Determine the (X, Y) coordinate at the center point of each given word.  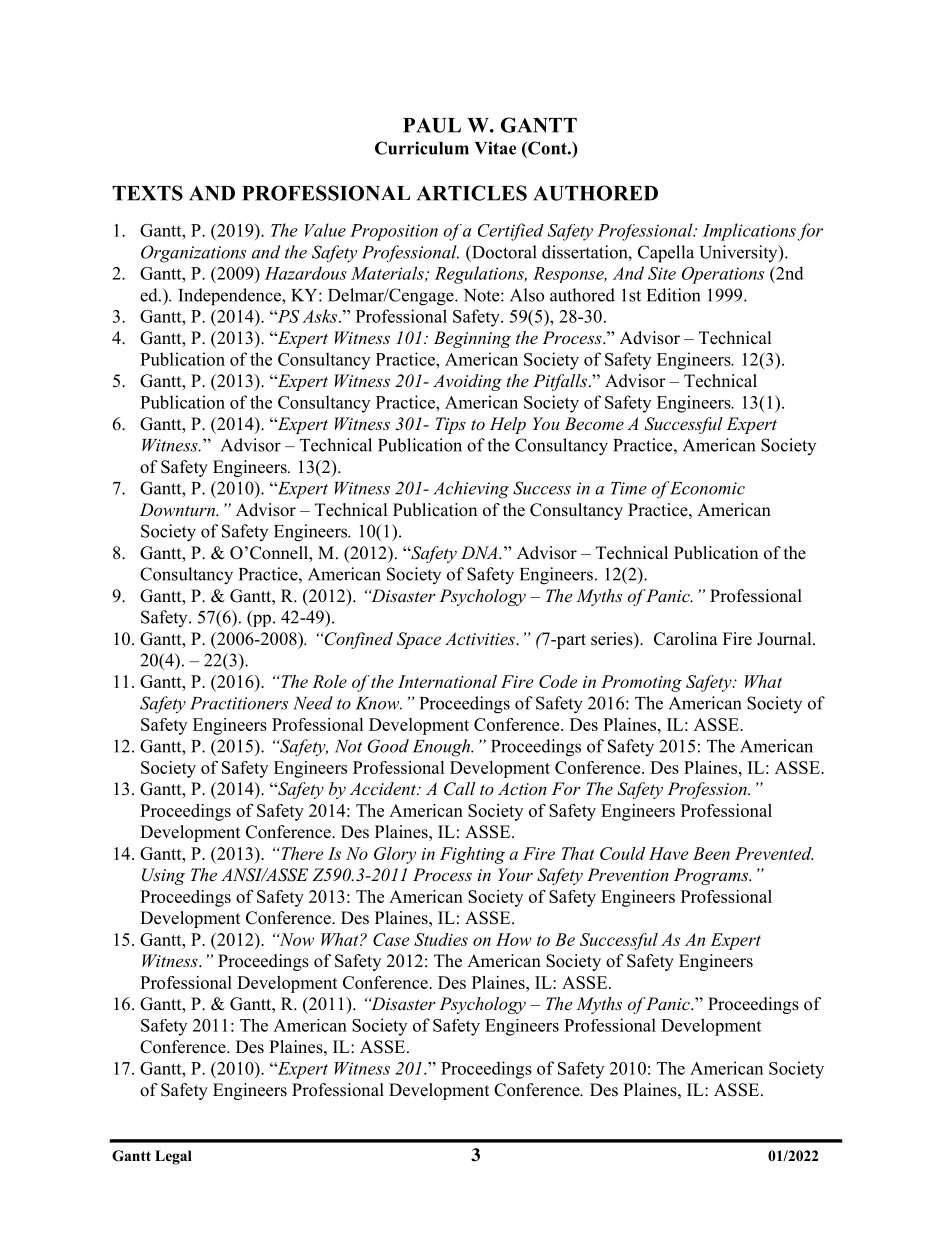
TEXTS (147, 193)
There (301, 853)
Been (711, 853)
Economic (707, 488)
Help (508, 425)
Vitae (495, 148)
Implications (749, 232)
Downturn (178, 509)
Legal (173, 1157)
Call (459, 789)
